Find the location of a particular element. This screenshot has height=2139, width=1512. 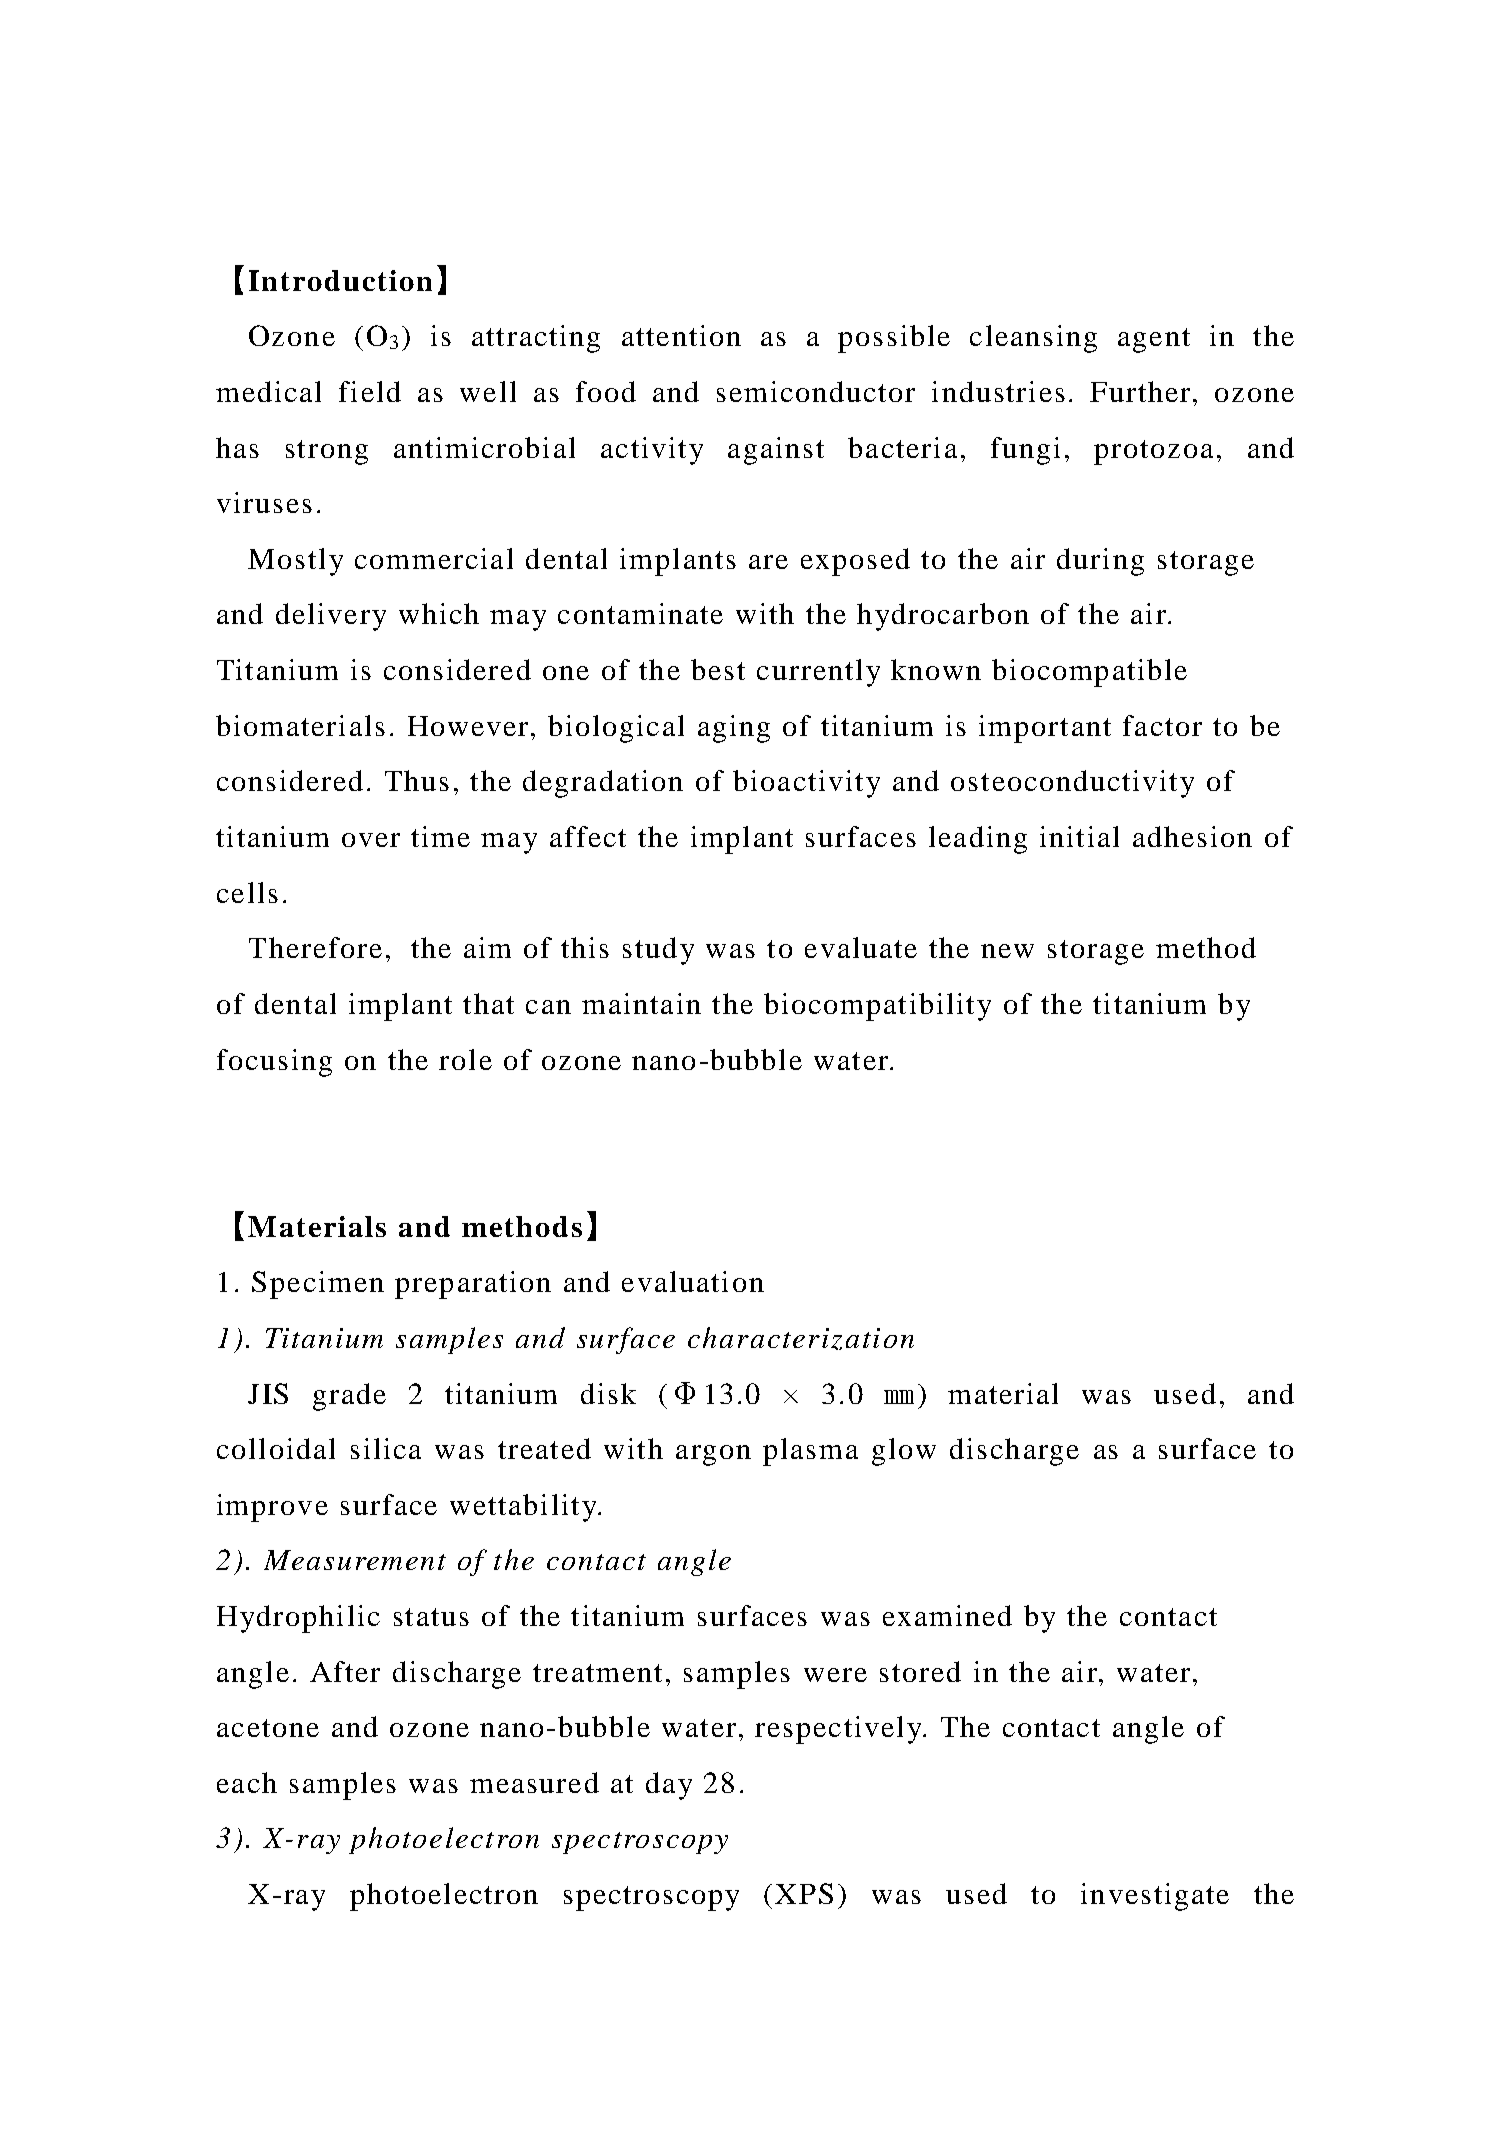

glow is located at coordinates (904, 1452).
